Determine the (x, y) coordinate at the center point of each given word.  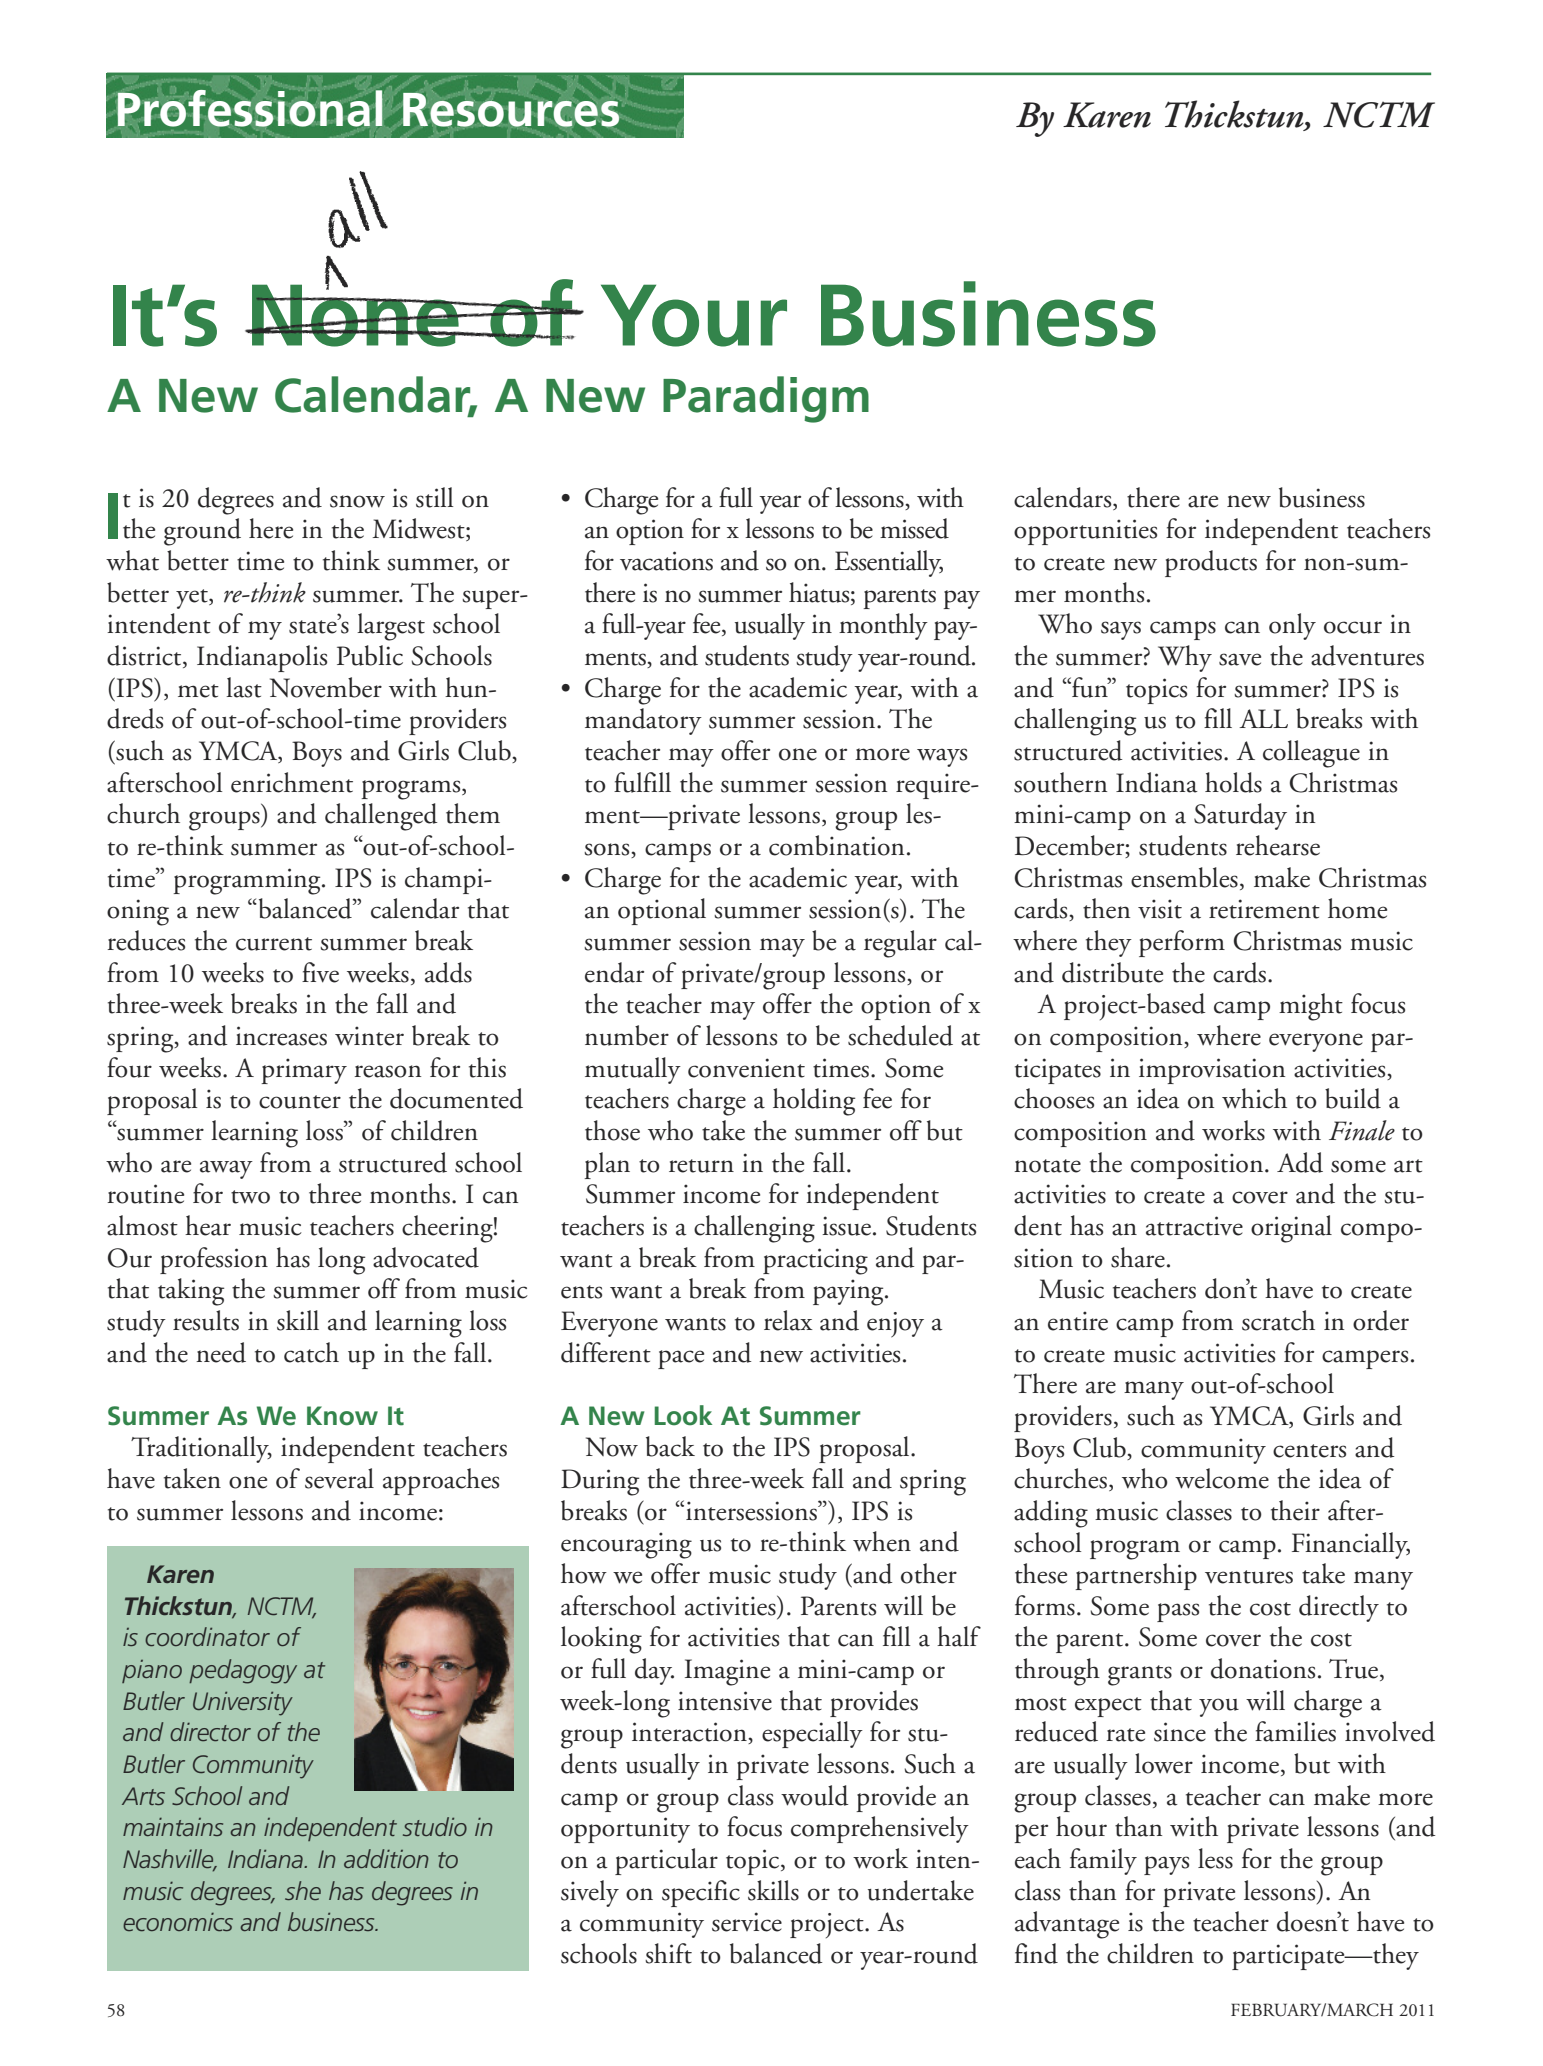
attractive (1194, 1226)
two (250, 1197)
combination (836, 845)
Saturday (1240, 816)
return (701, 1166)
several (339, 1478)
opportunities (1085, 532)
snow (357, 501)
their (1295, 1510)
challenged (381, 817)
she (303, 1890)
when (882, 1541)
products (1211, 563)
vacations (666, 561)
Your (694, 315)
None (355, 314)
